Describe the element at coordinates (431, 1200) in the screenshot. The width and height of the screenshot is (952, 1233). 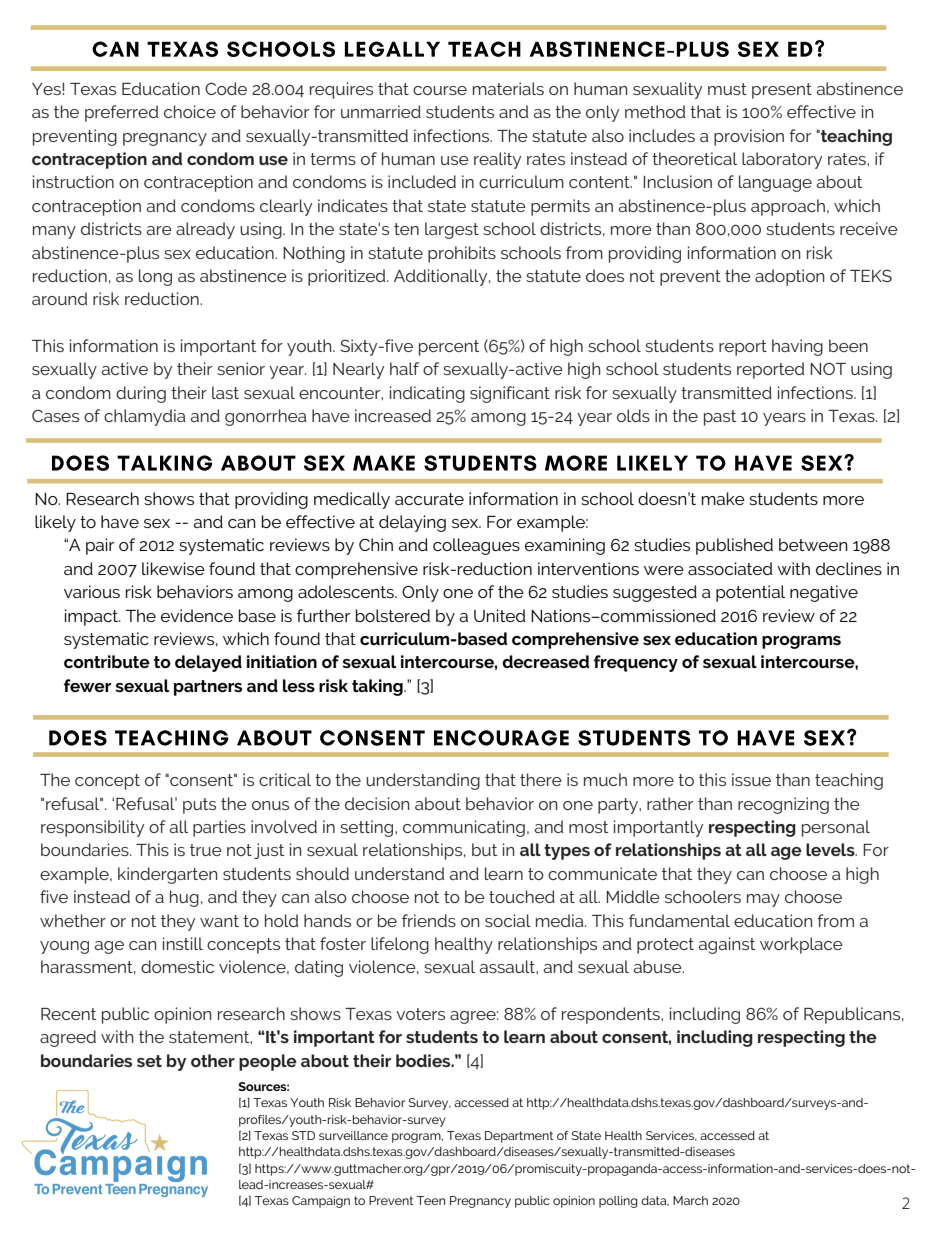
I see `Teen` at that location.
